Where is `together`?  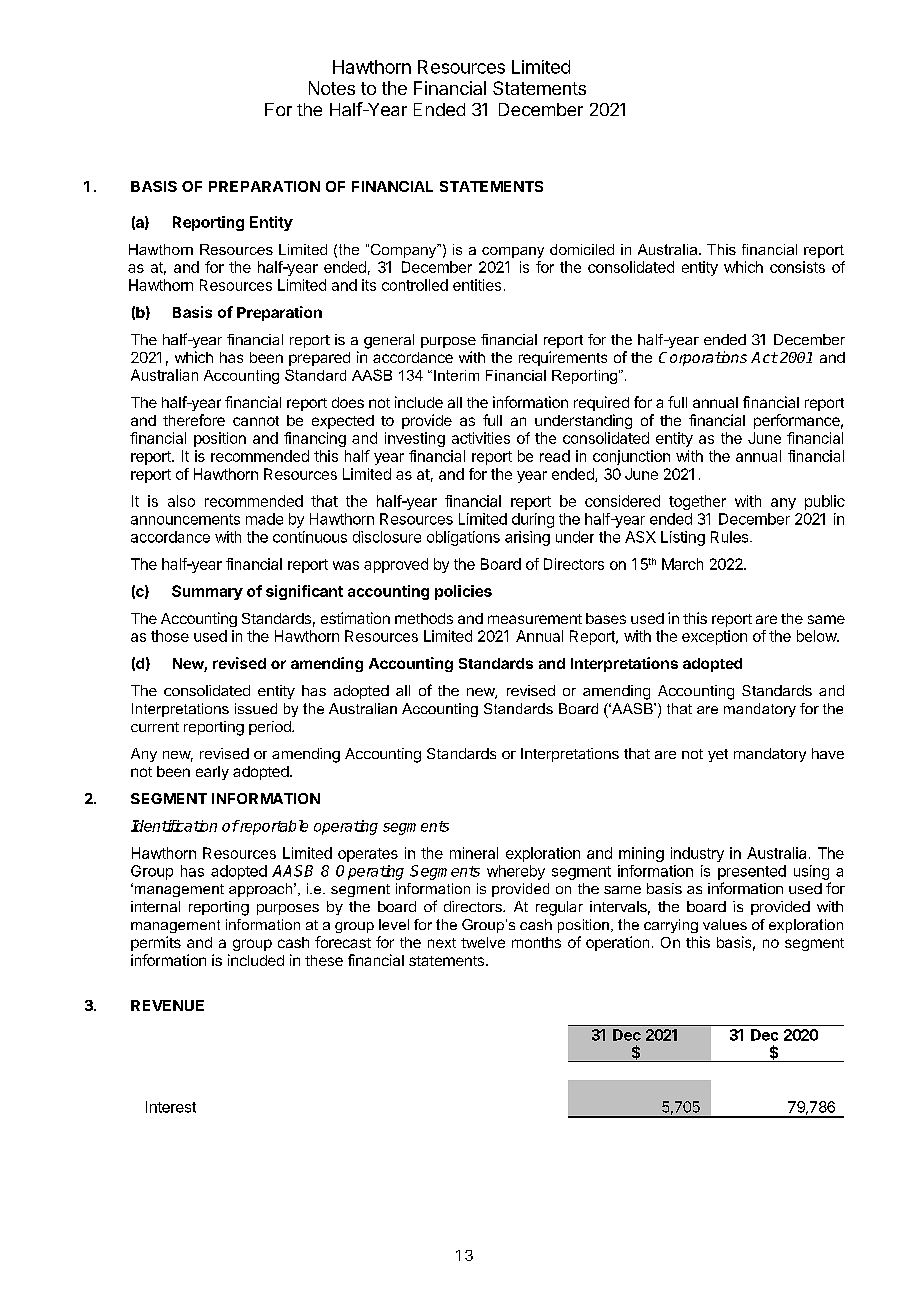
together is located at coordinates (697, 502).
